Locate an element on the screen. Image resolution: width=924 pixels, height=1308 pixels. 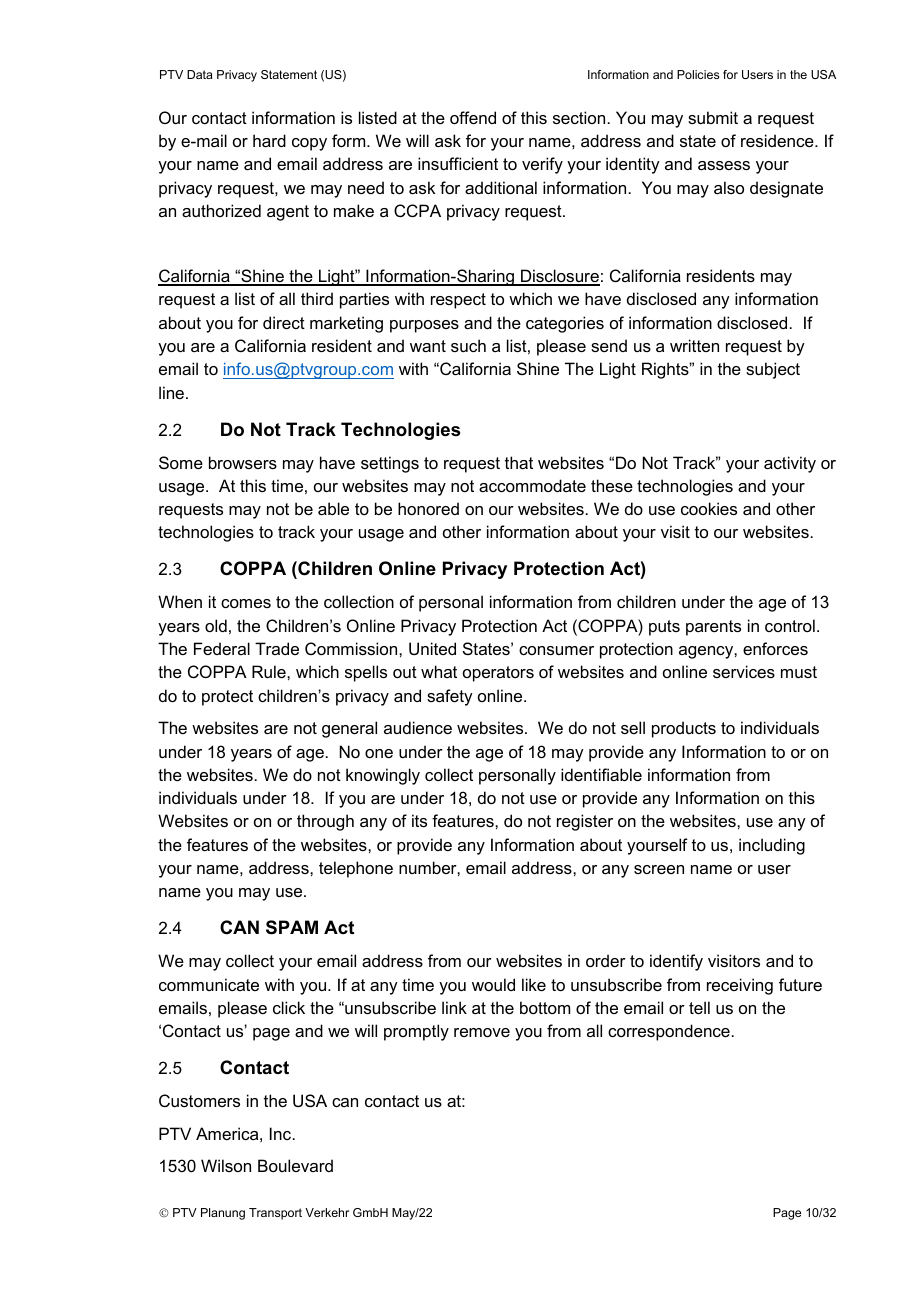
correspondence is located at coordinates (669, 1032).
